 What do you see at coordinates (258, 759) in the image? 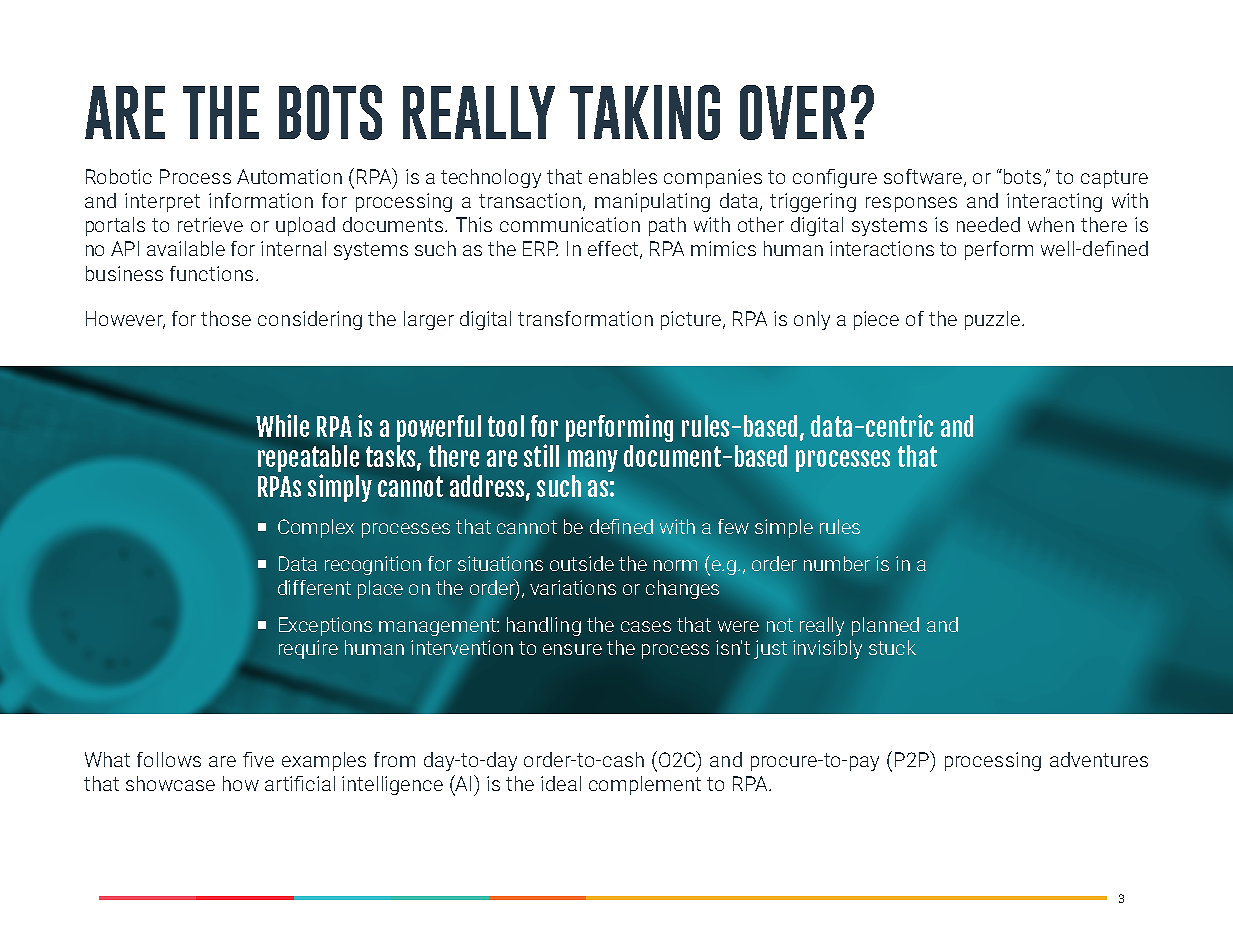
I see `five` at bounding box center [258, 759].
